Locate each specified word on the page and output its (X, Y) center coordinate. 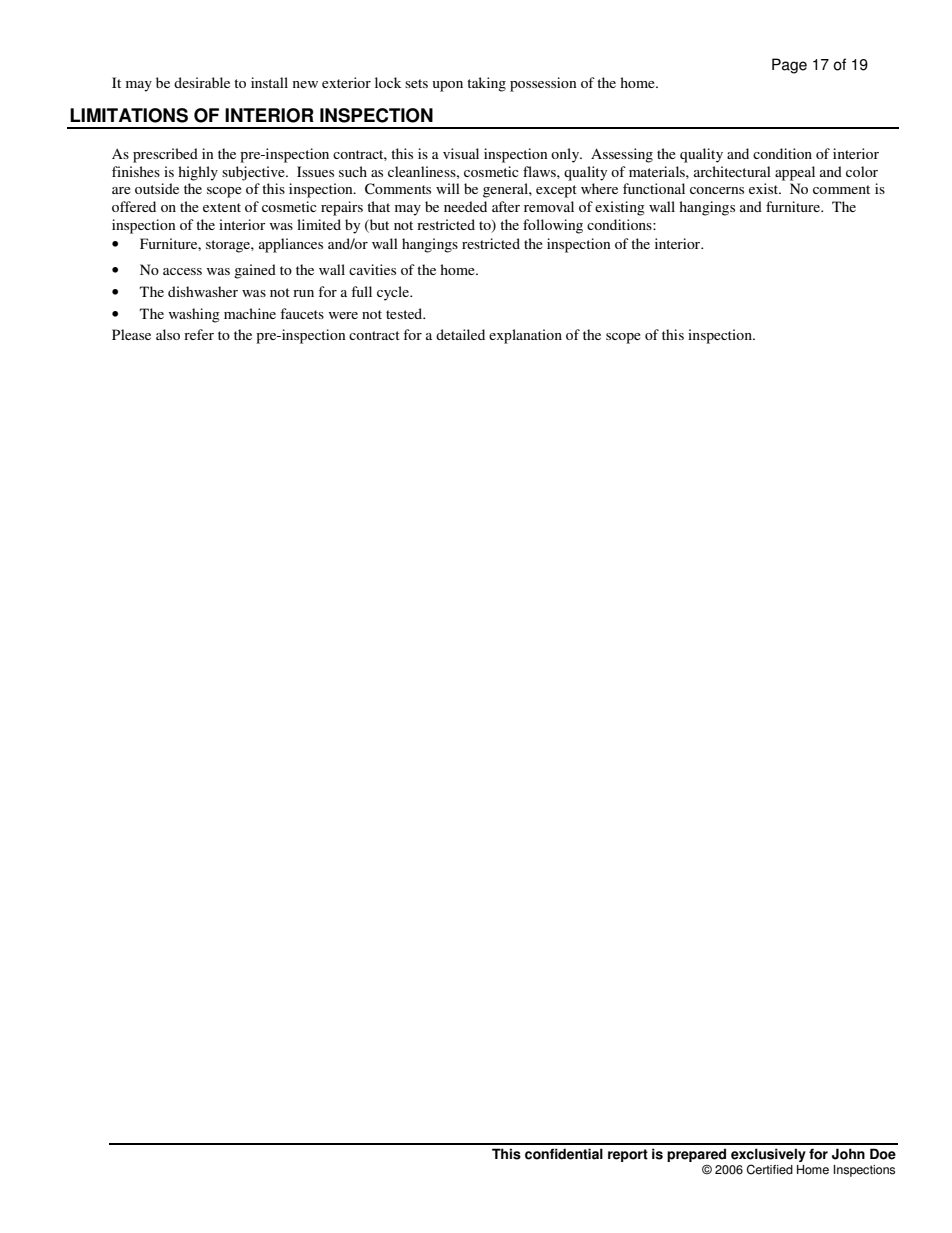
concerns (717, 190)
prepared (696, 1156)
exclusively (768, 1156)
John (848, 1154)
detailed (460, 334)
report (628, 1155)
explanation (525, 336)
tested (405, 313)
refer (199, 334)
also (168, 334)
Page (789, 66)
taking (486, 84)
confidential (564, 1154)
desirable (202, 82)
